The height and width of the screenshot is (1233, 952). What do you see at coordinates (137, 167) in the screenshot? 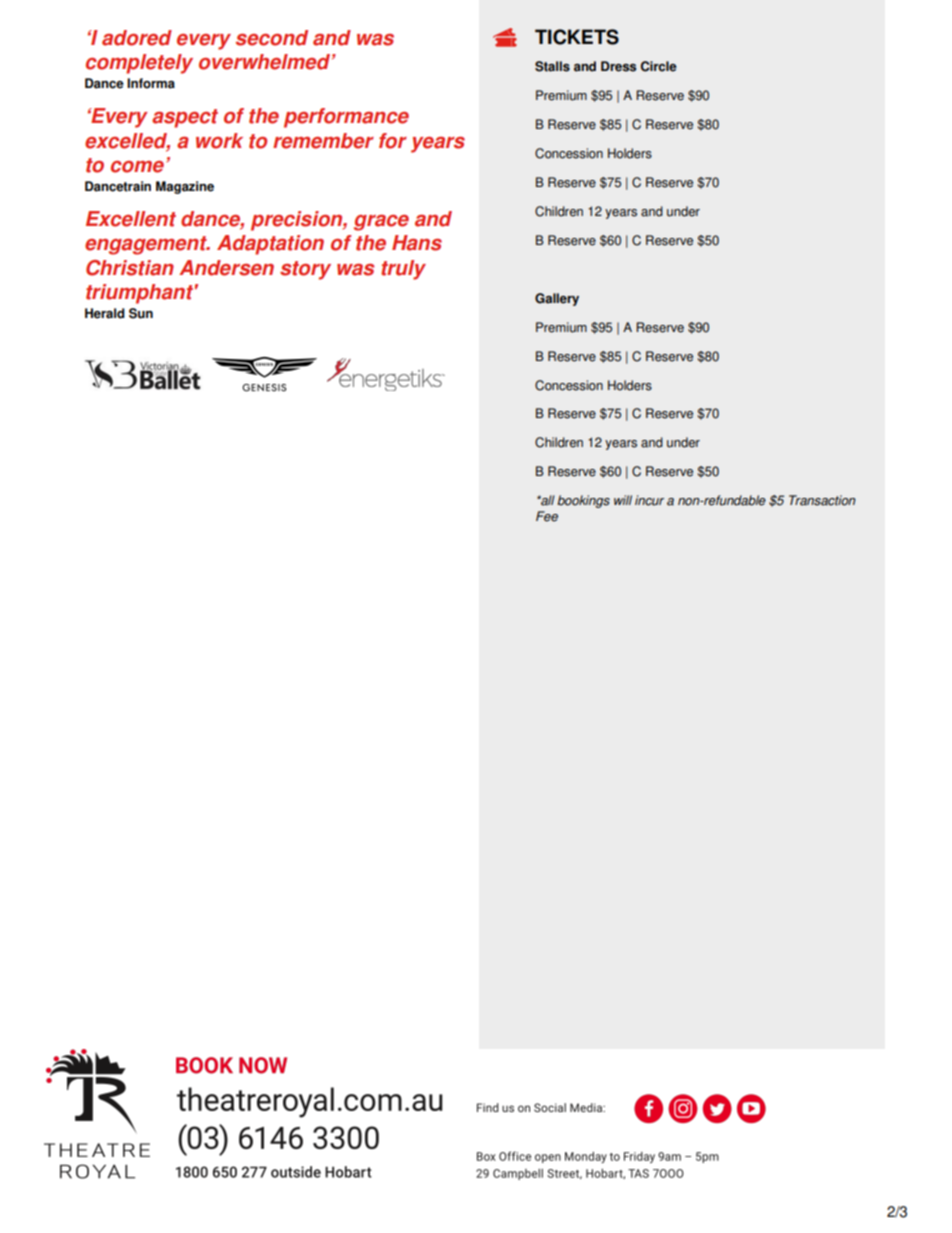
I see `come` at bounding box center [137, 167].
